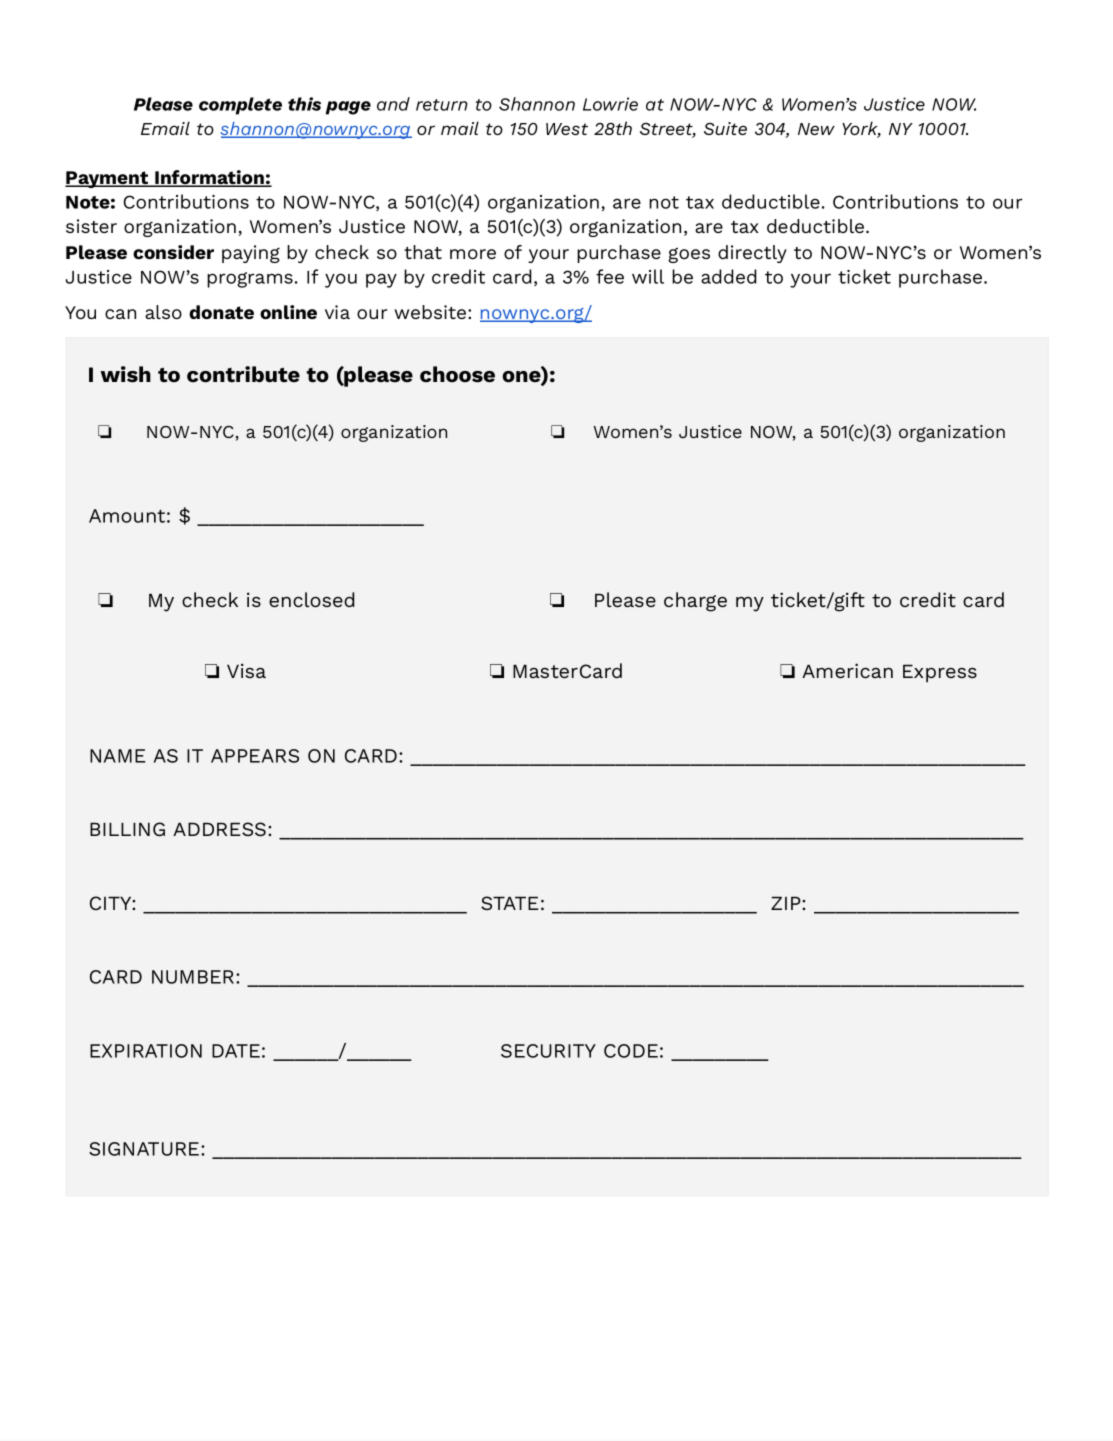  Describe the element at coordinates (510, 903) in the page. I see `STATE` at that location.
